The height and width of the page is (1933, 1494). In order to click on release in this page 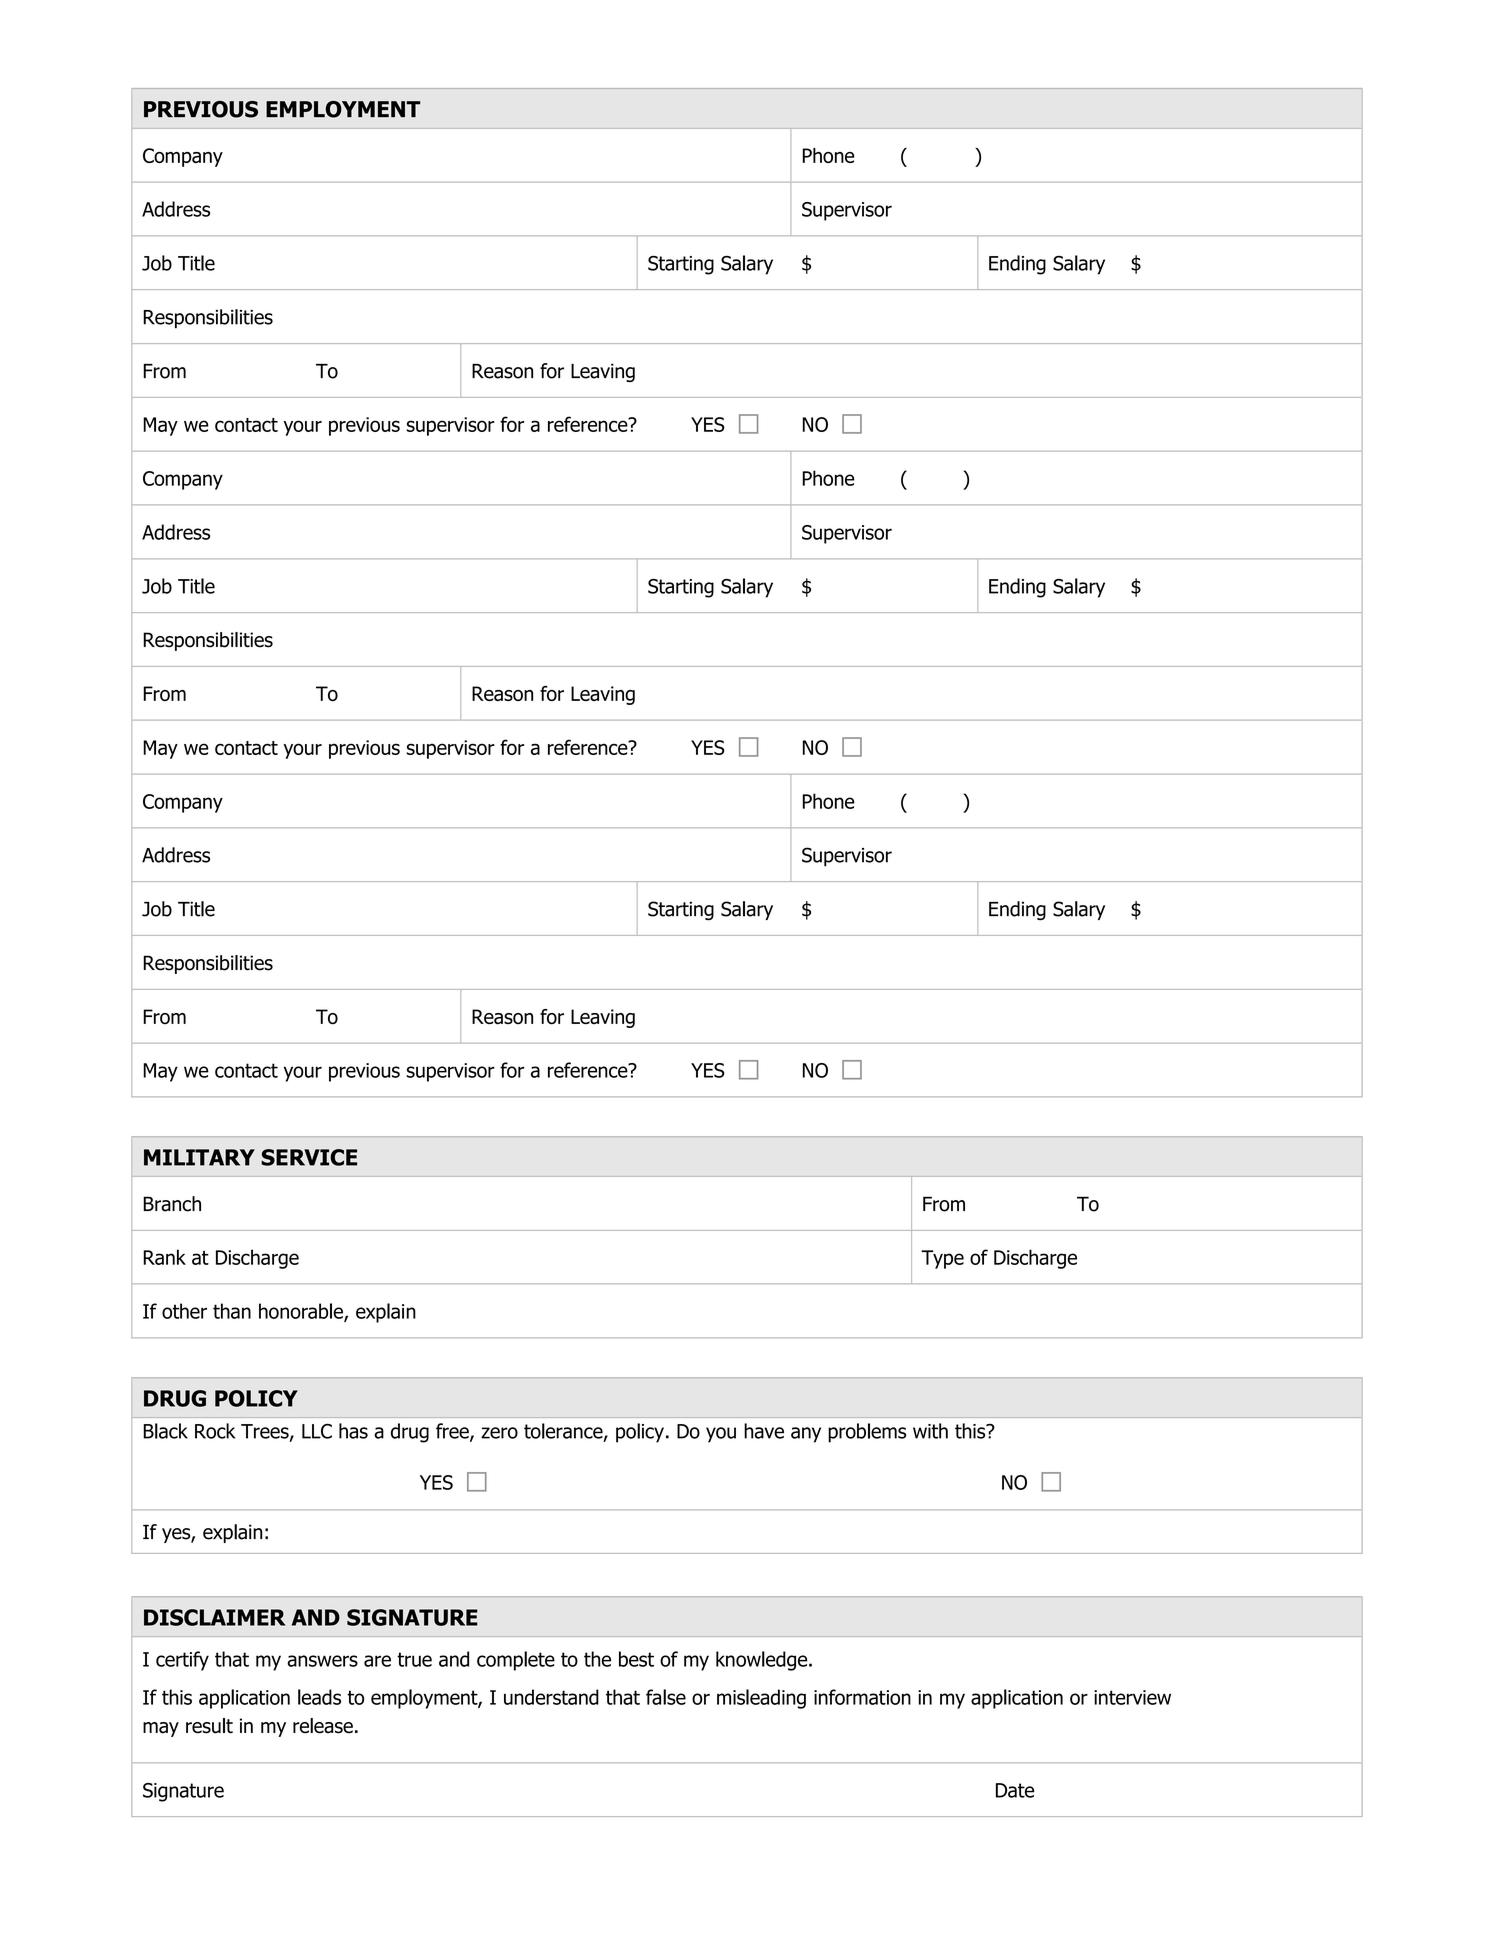, I will do `click(323, 1726)`.
